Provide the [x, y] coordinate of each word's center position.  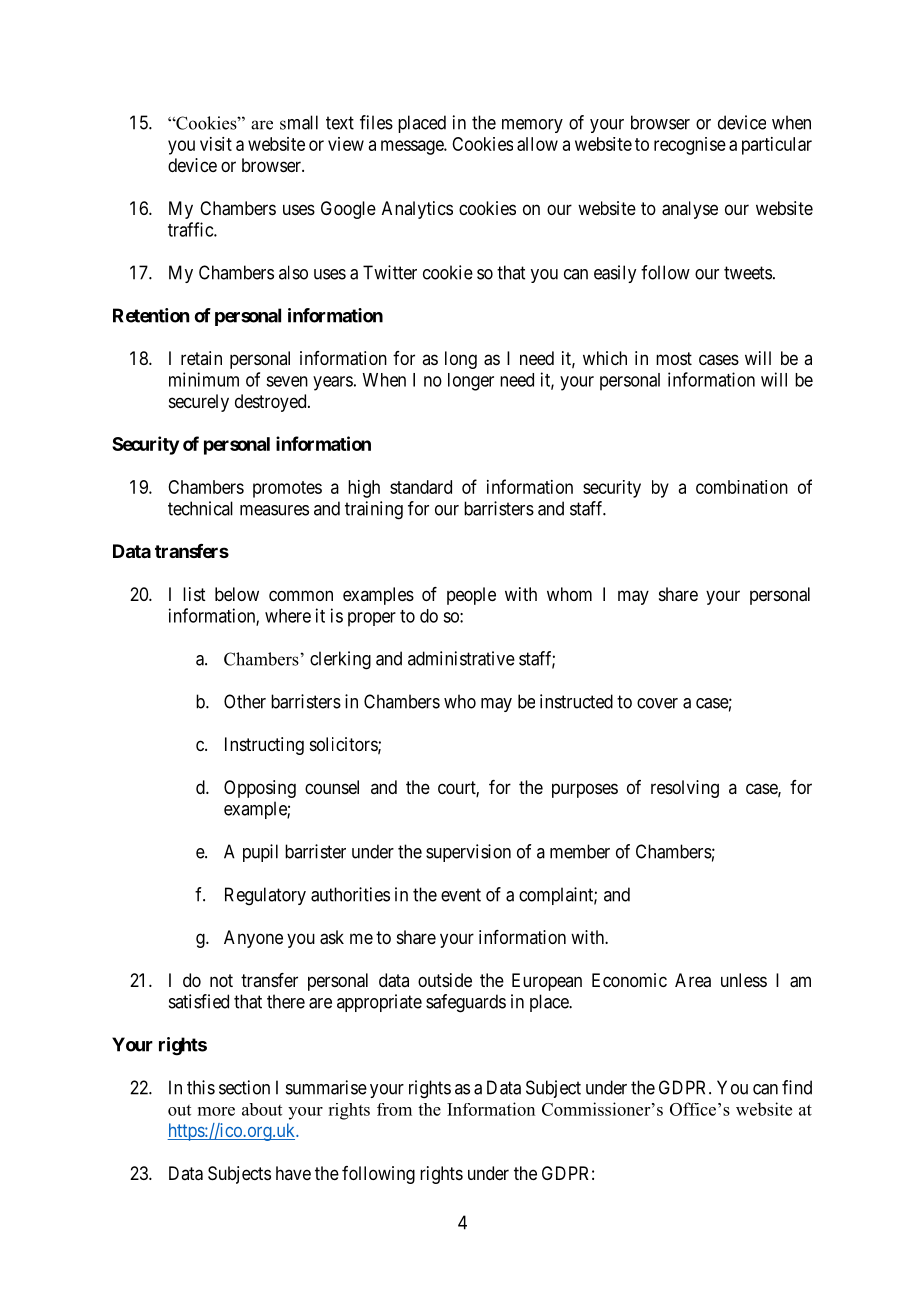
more [216, 1111]
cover [657, 703]
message [413, 147]
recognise [690, 146]
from [394, 1109]
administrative [461, 658]
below [237, 594]
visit [216, 144]
